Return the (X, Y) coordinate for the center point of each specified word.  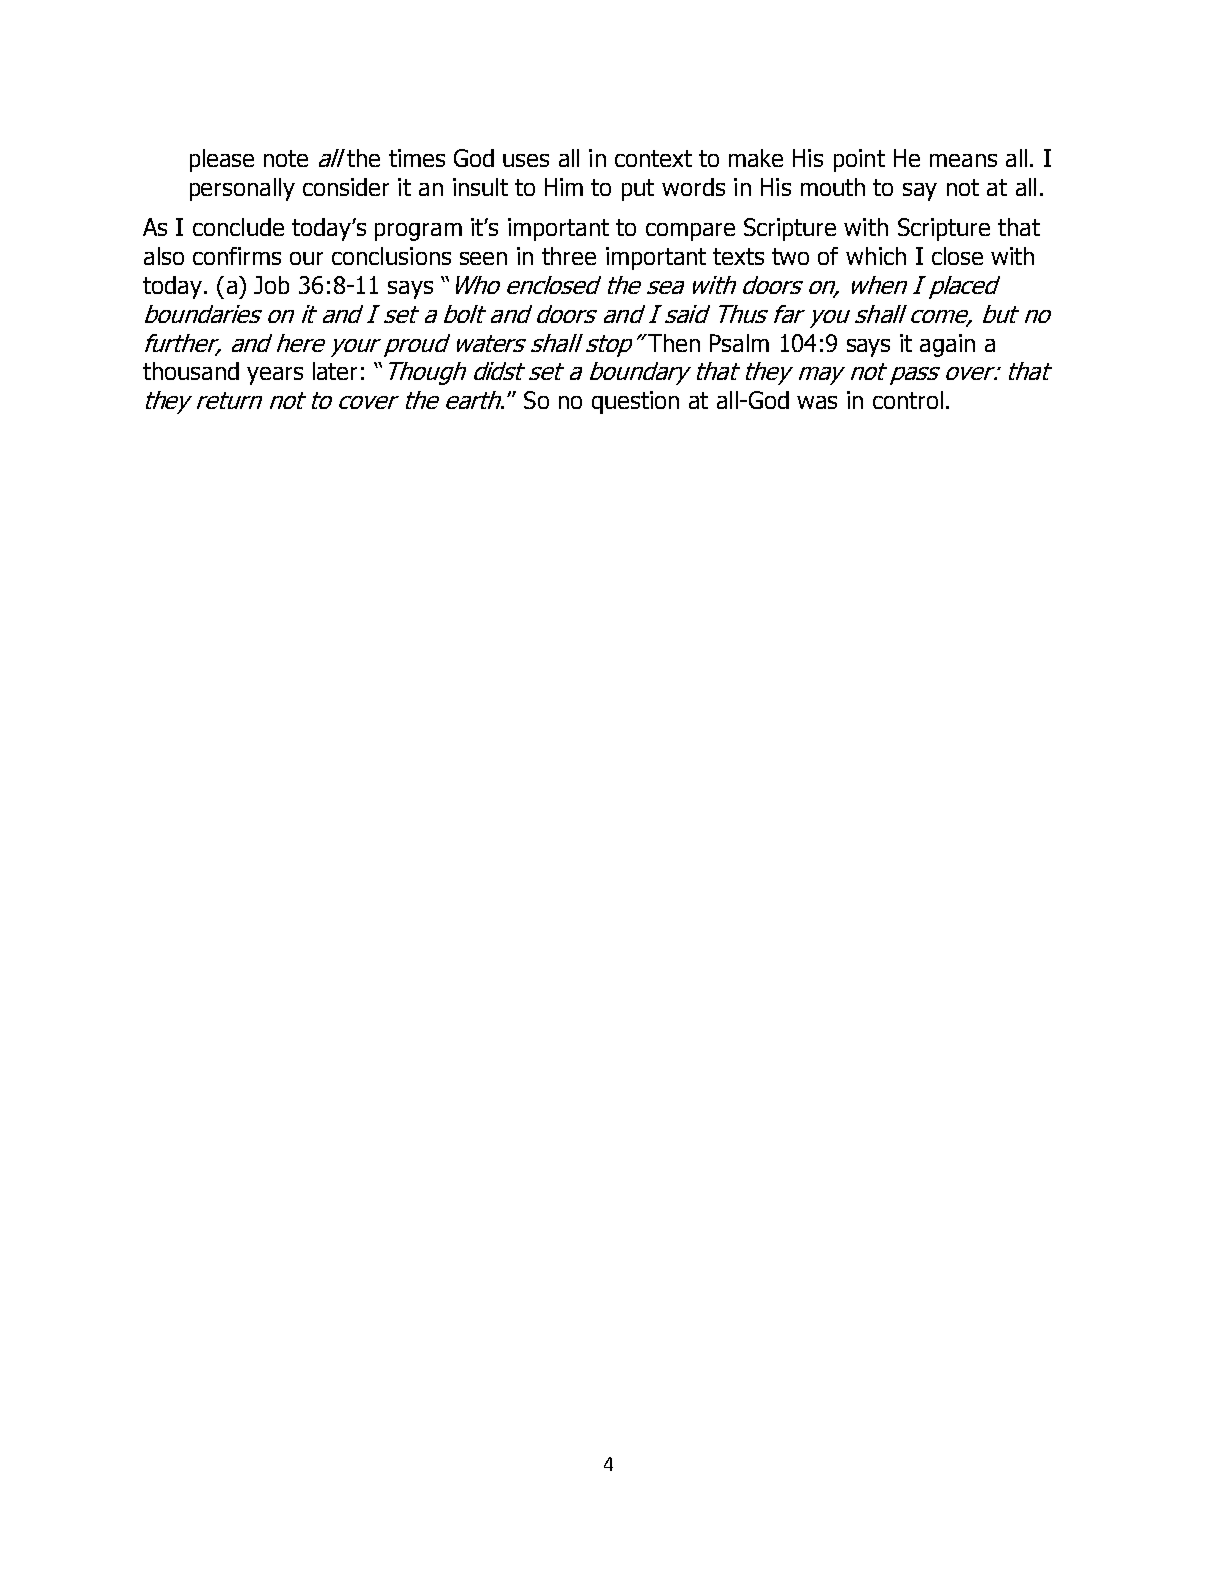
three (569, 256)
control (908, 400)
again (947, 345)
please (222, 160)
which (876, 256)
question (635, 402)
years (275, 376)
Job (271, 285)
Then (672, 343)
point (859, 160)
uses (526, 160)
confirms (237, 256)
